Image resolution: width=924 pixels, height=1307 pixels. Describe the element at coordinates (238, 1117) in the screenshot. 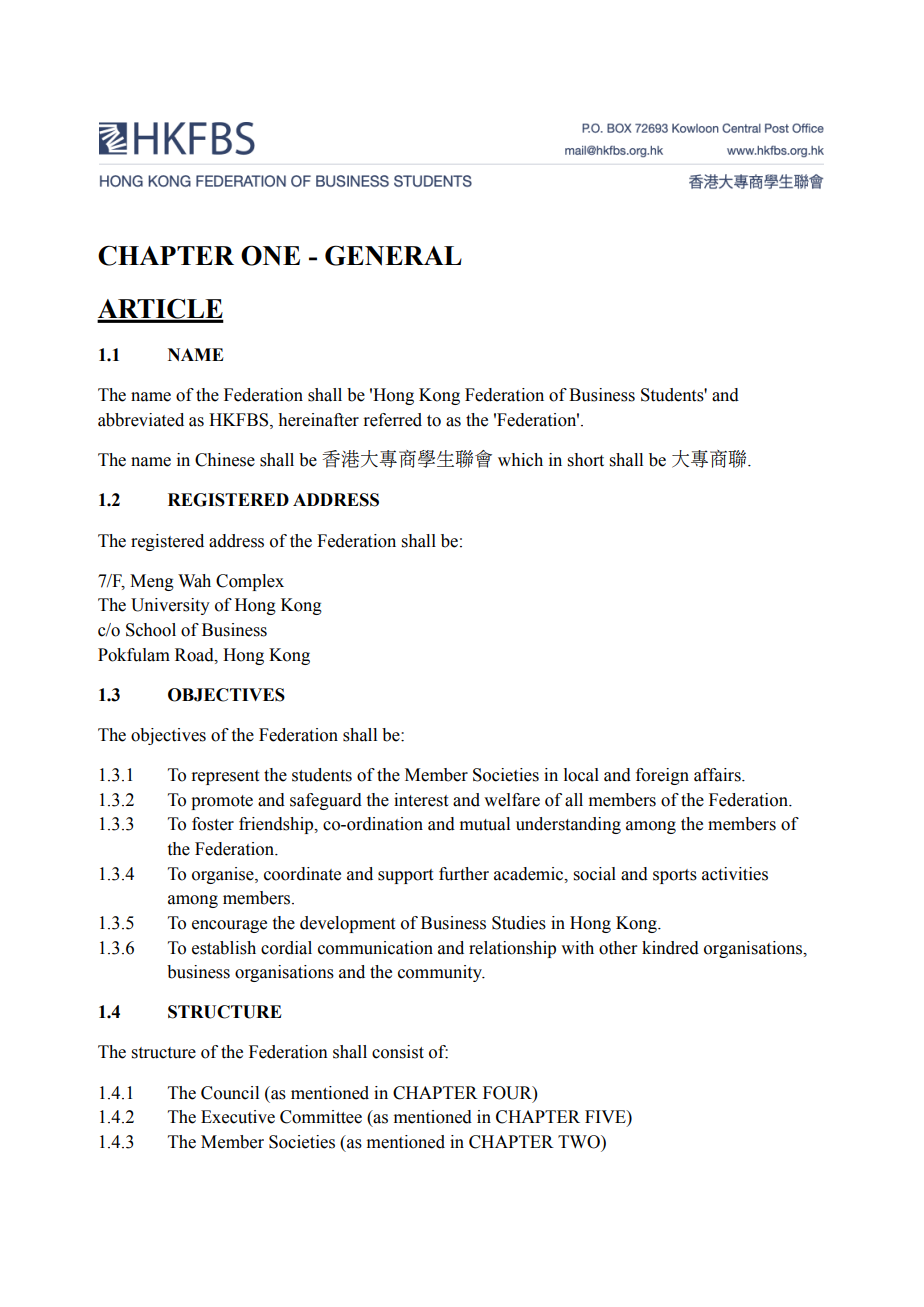

I see `Executive` at that location.
